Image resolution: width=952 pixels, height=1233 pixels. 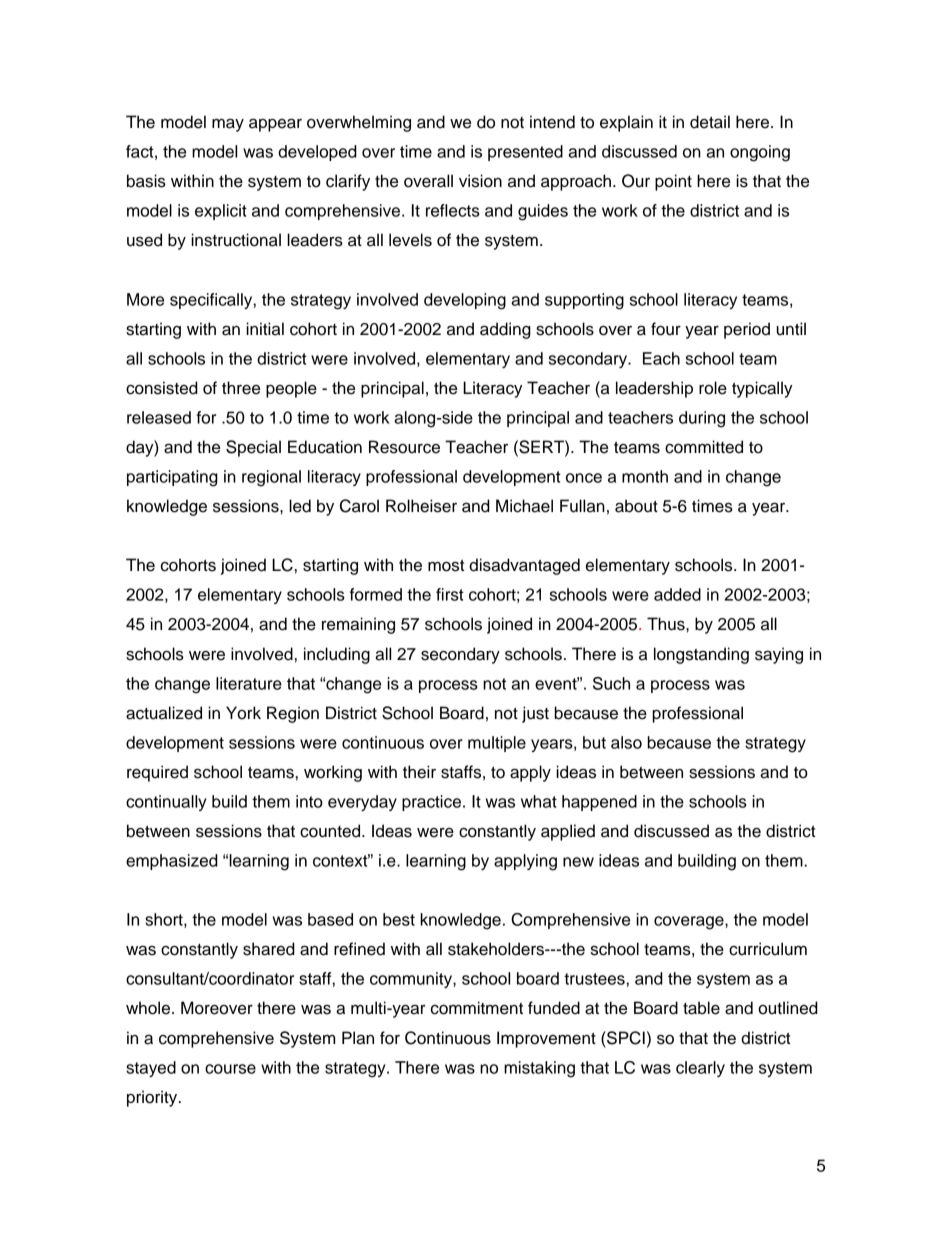 What do you see at coordinates (480, 181) in the document?
I see `vision` at bounding box center [480, 181].
